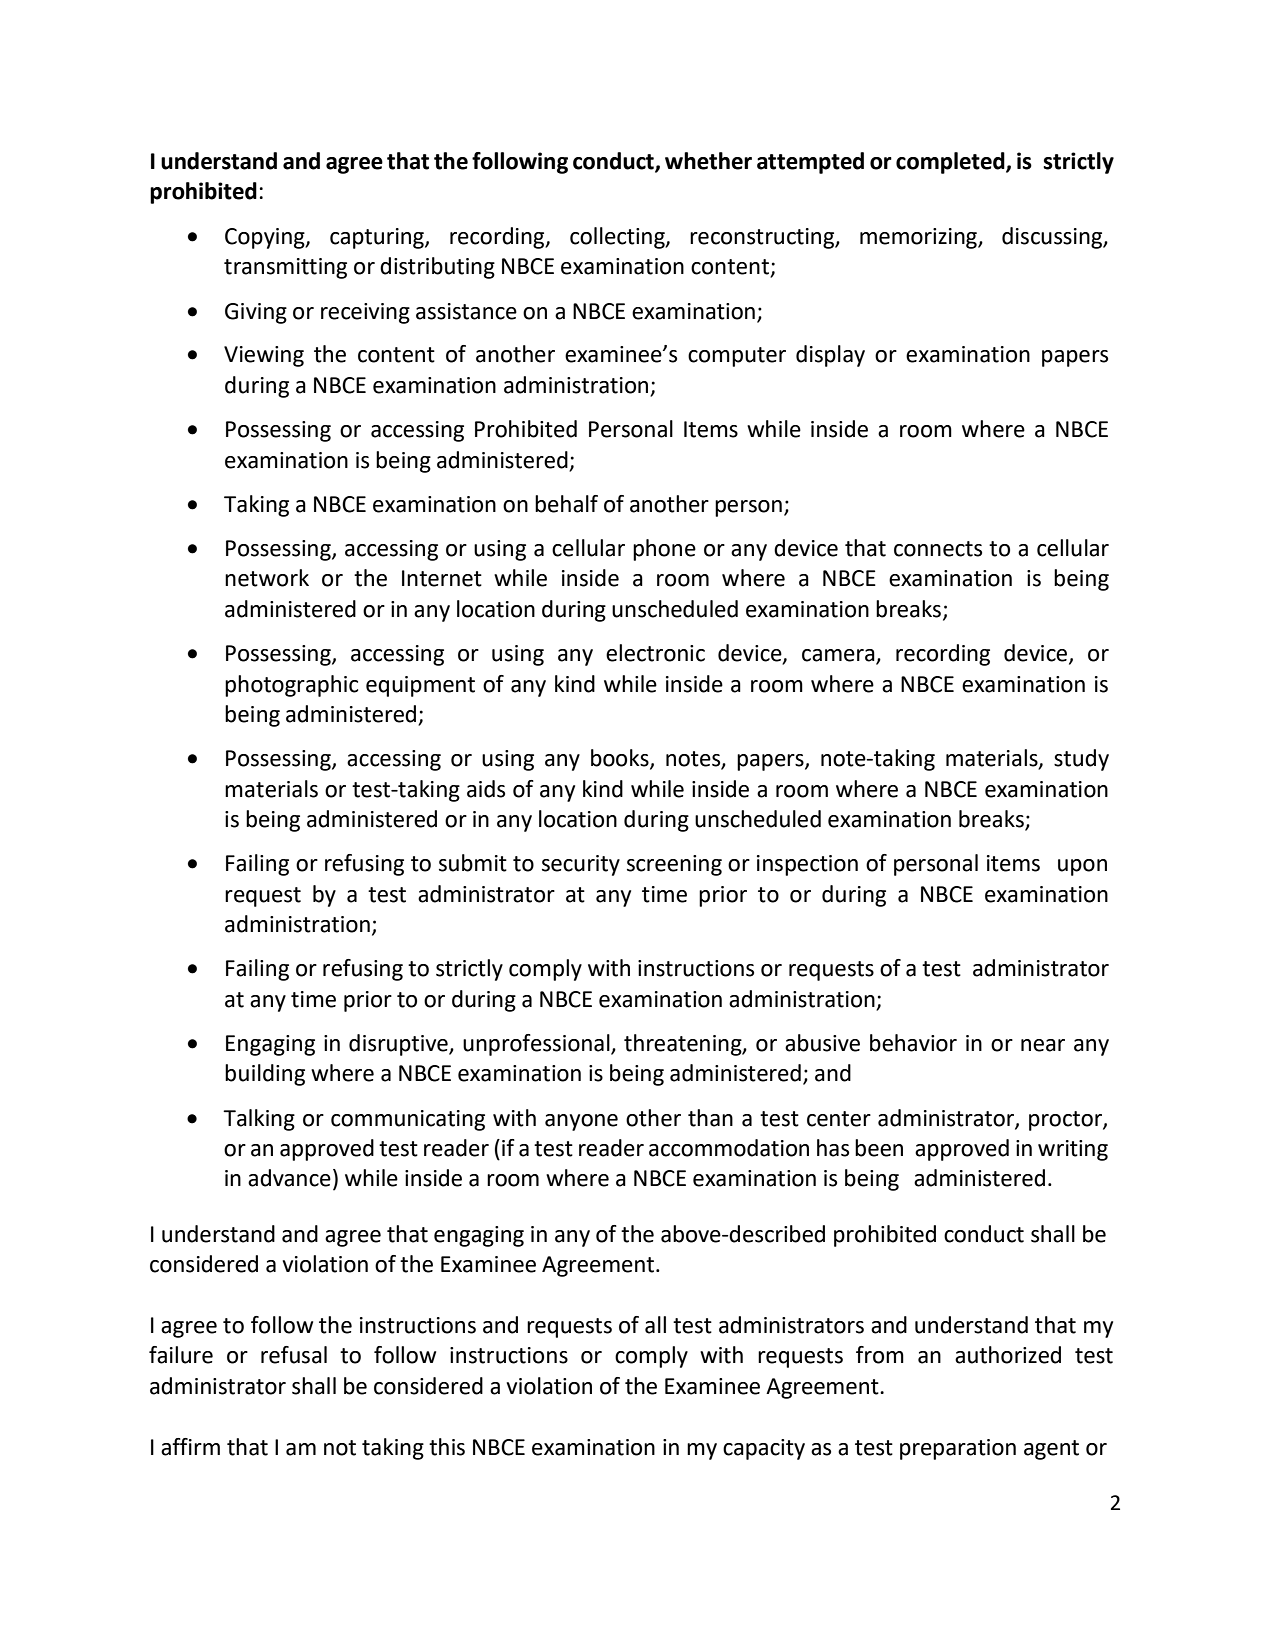 This page has height=1645, width=1271. What do you see at coordinates (291, 686) in the page?
I see `photographic` at bounding box center [291, 686].
